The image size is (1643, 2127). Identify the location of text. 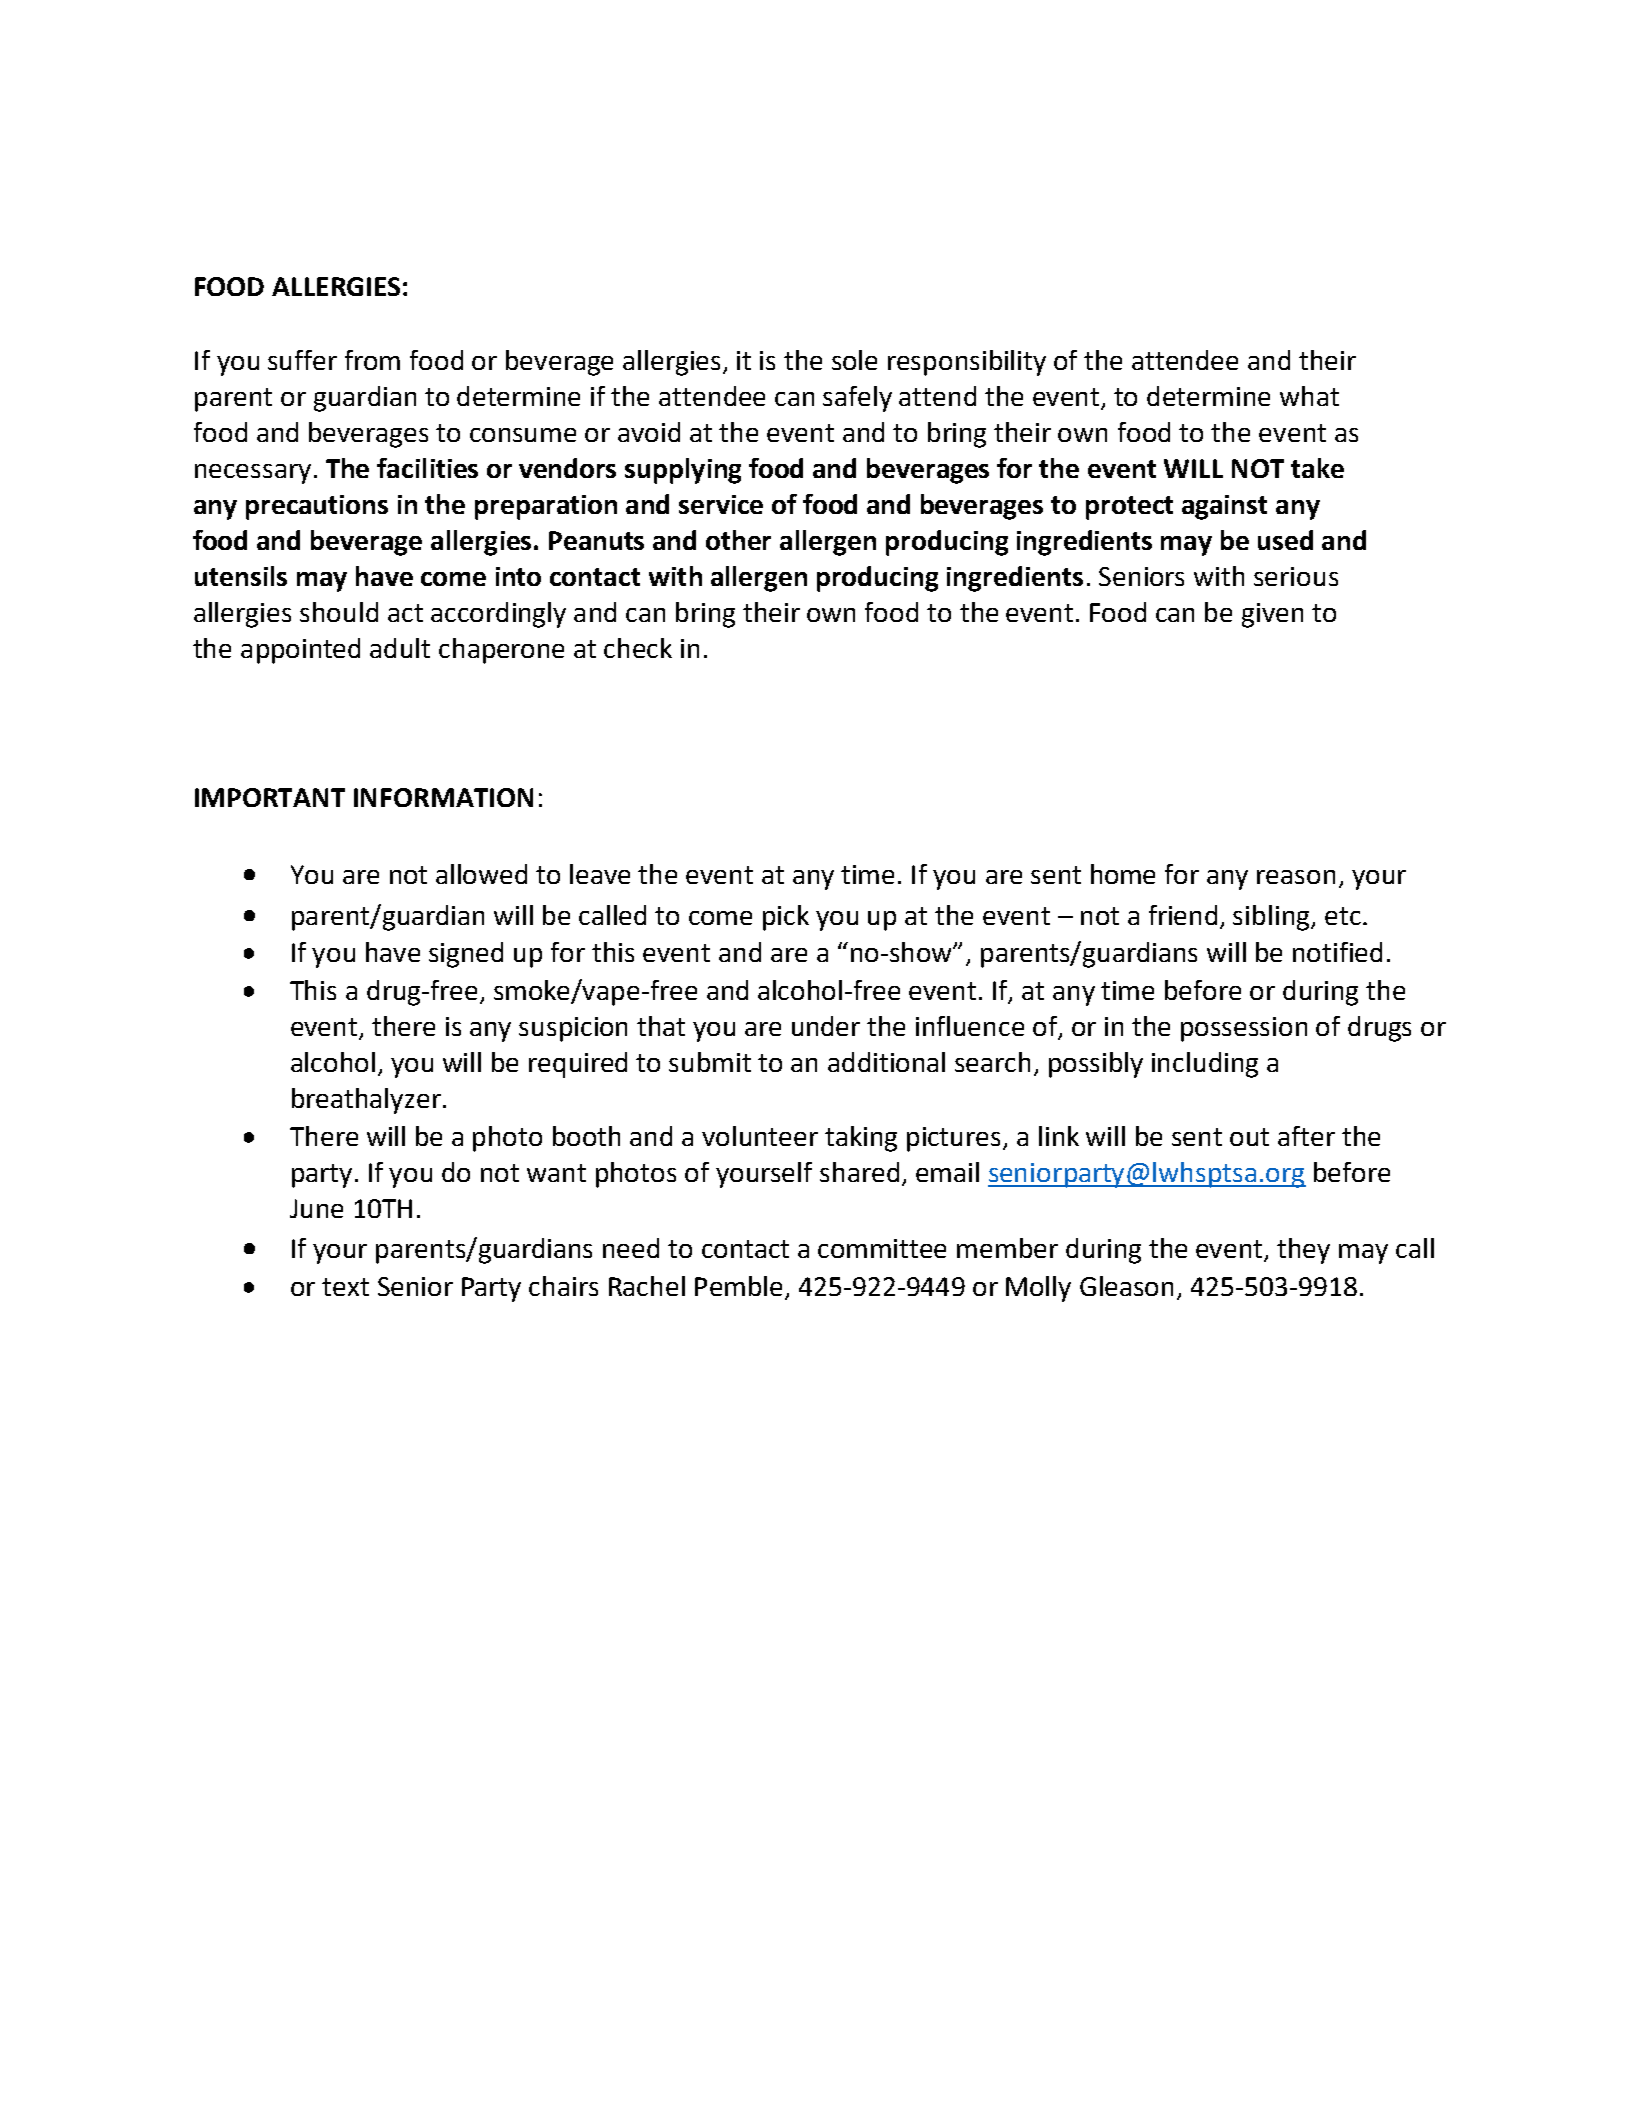
(345, 1287).
